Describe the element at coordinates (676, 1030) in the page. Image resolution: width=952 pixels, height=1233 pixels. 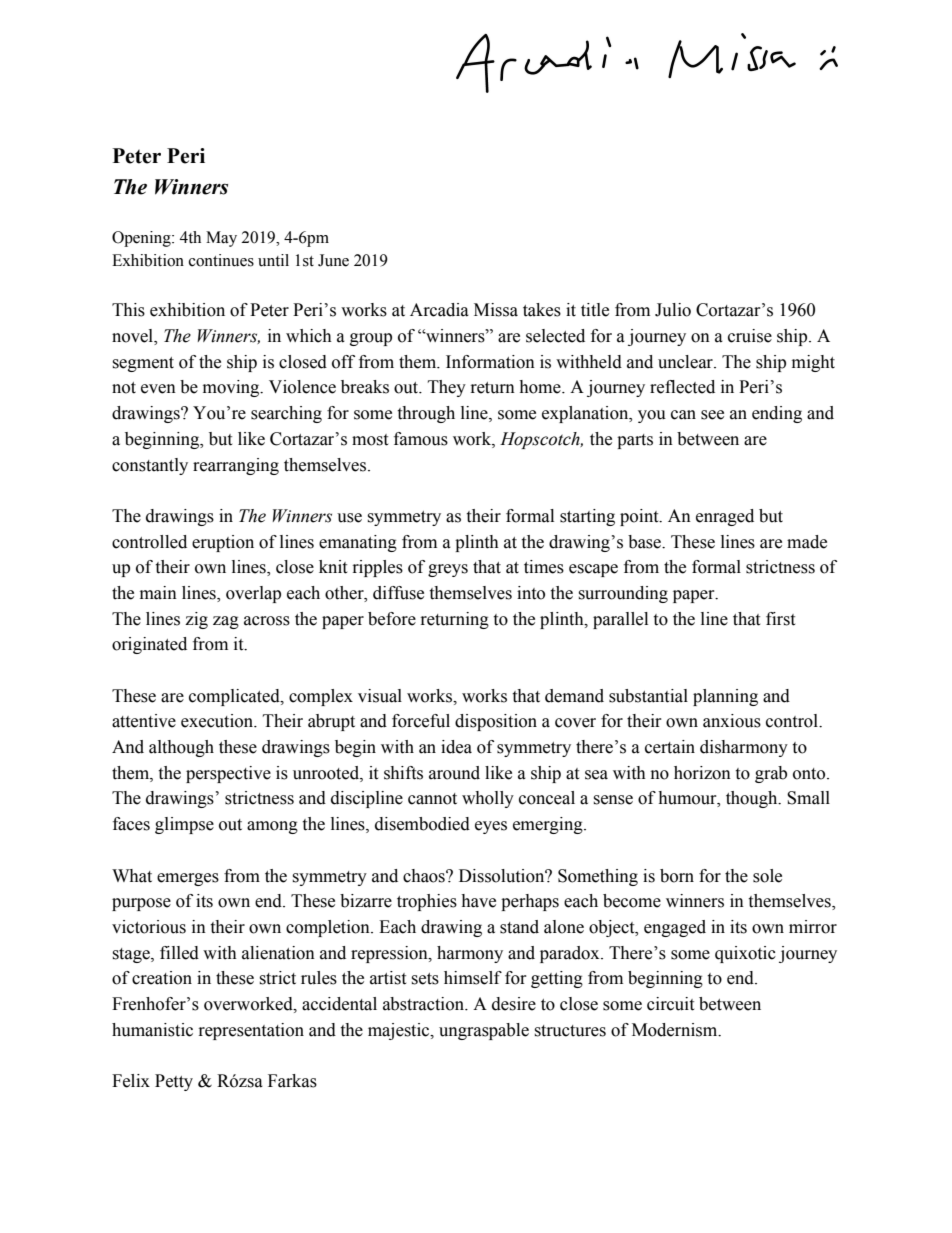
I see `Modernism` at that location.
